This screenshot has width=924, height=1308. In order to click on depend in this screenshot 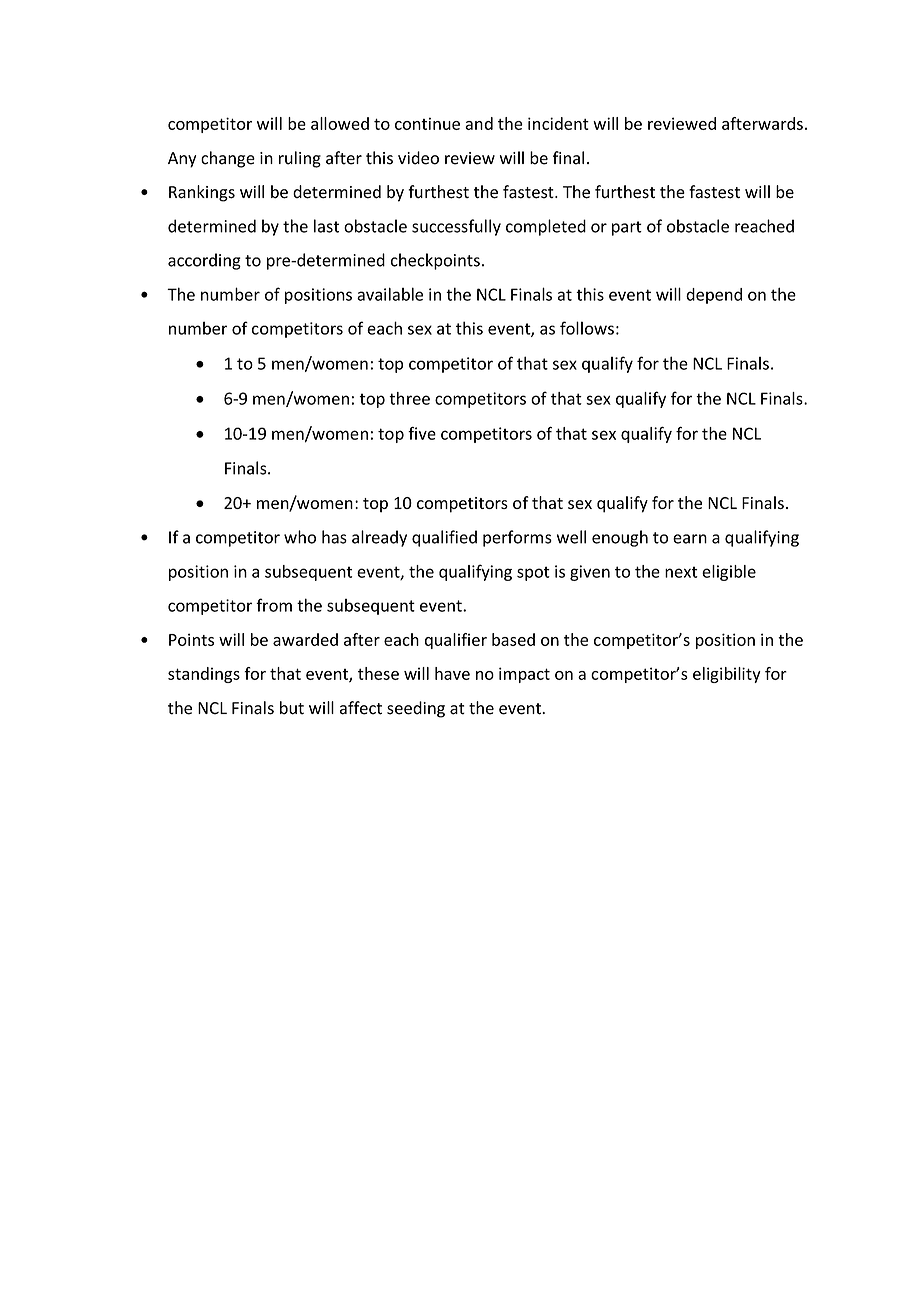, I will do `click(714, 296)`.
